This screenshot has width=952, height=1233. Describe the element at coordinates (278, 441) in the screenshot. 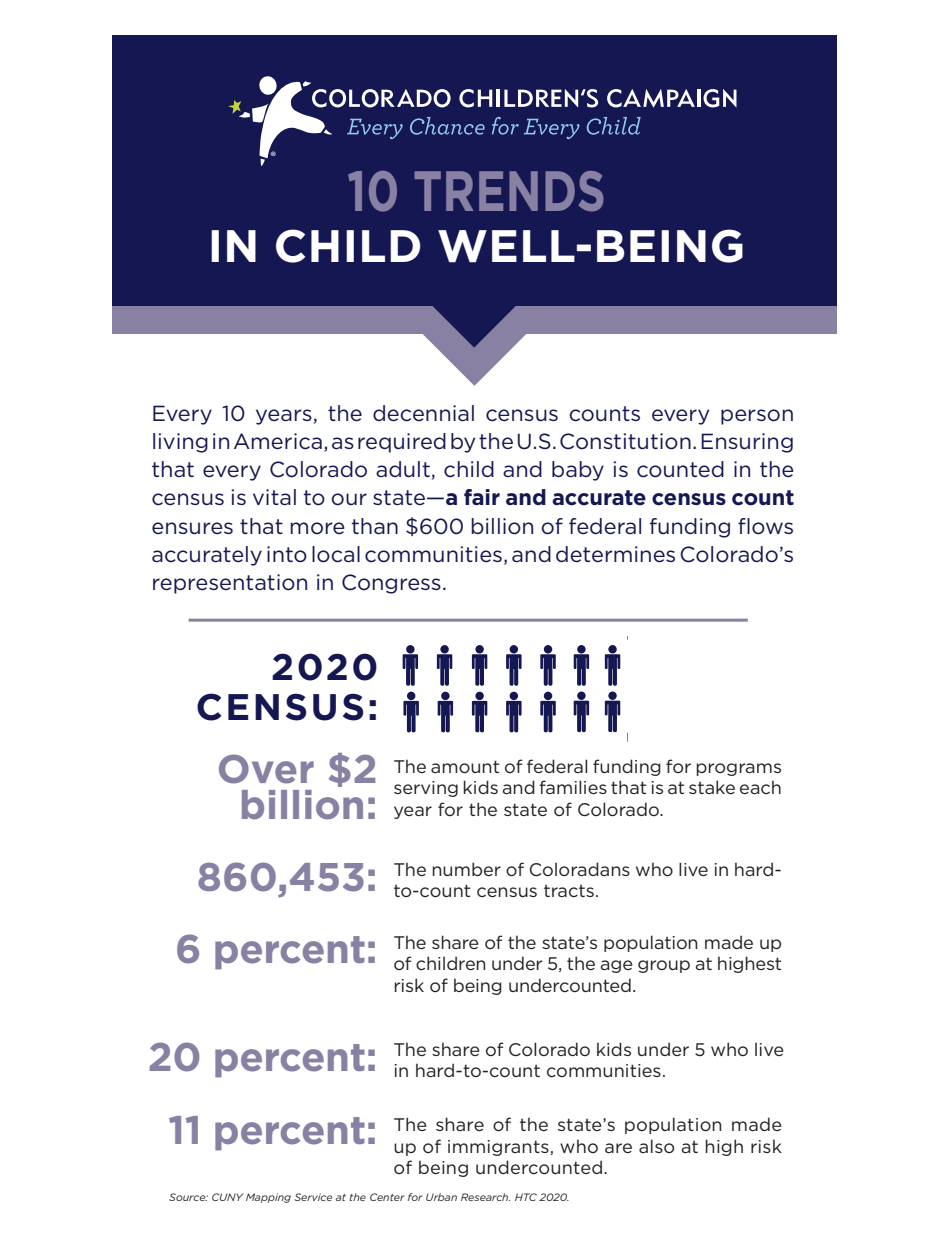

I see `America` at that location.
